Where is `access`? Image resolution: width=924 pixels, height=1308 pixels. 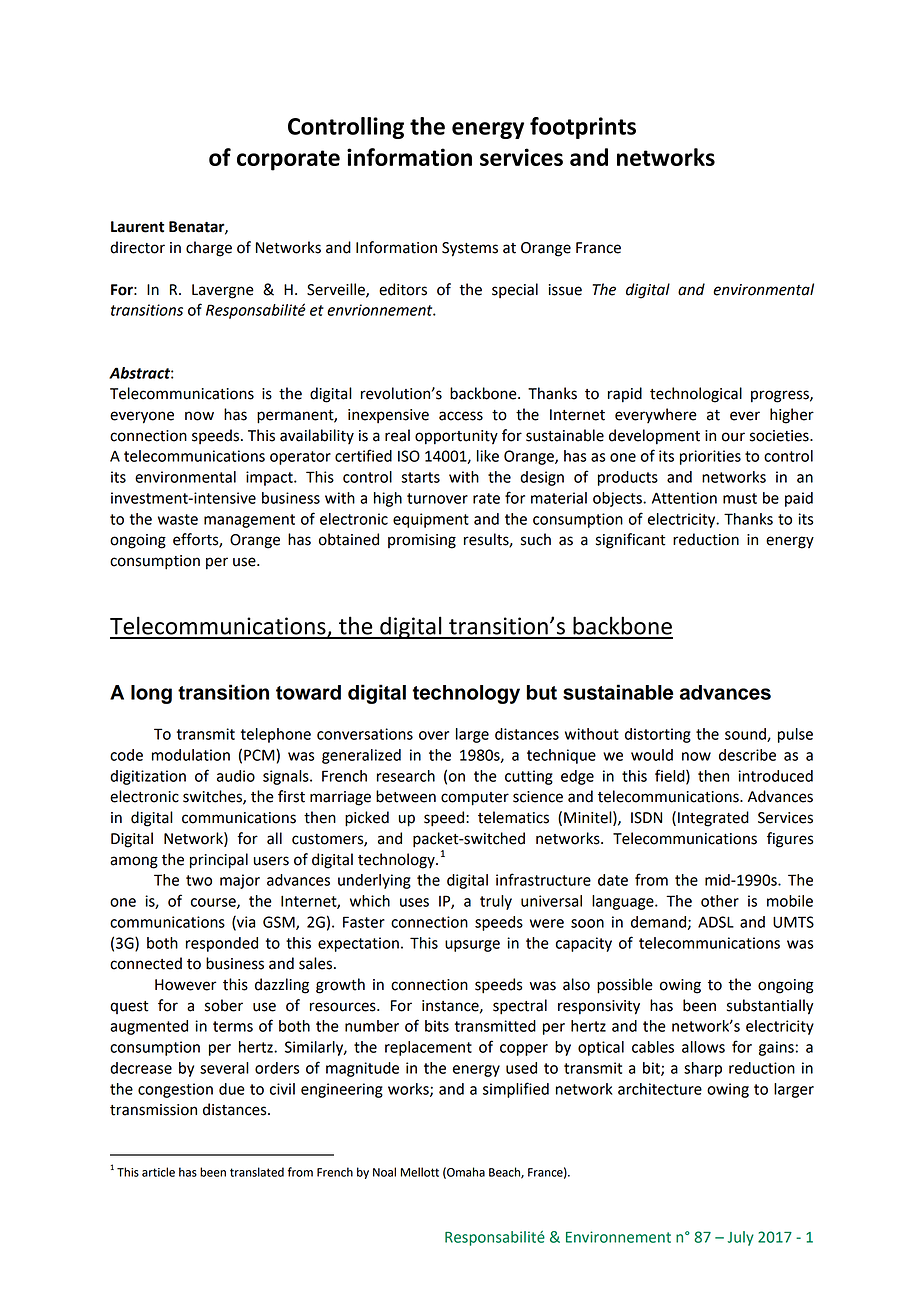
access is located at coordinates (461, 416).
